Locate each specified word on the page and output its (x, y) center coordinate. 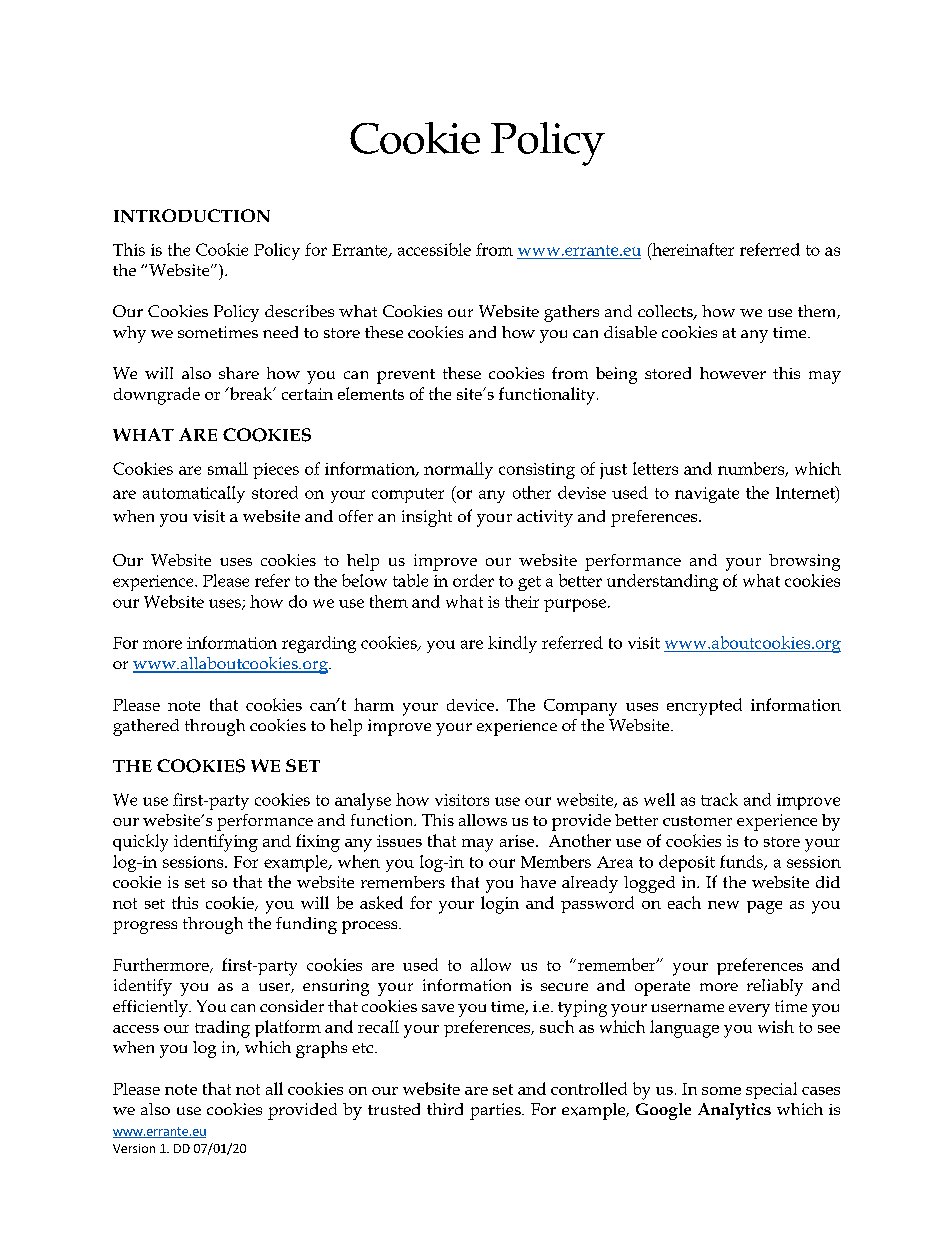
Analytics (734, 1111)
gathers (571, 313)
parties (496, 1111)
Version (134, 1148)
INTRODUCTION (192, 216)
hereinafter (692, 249)
